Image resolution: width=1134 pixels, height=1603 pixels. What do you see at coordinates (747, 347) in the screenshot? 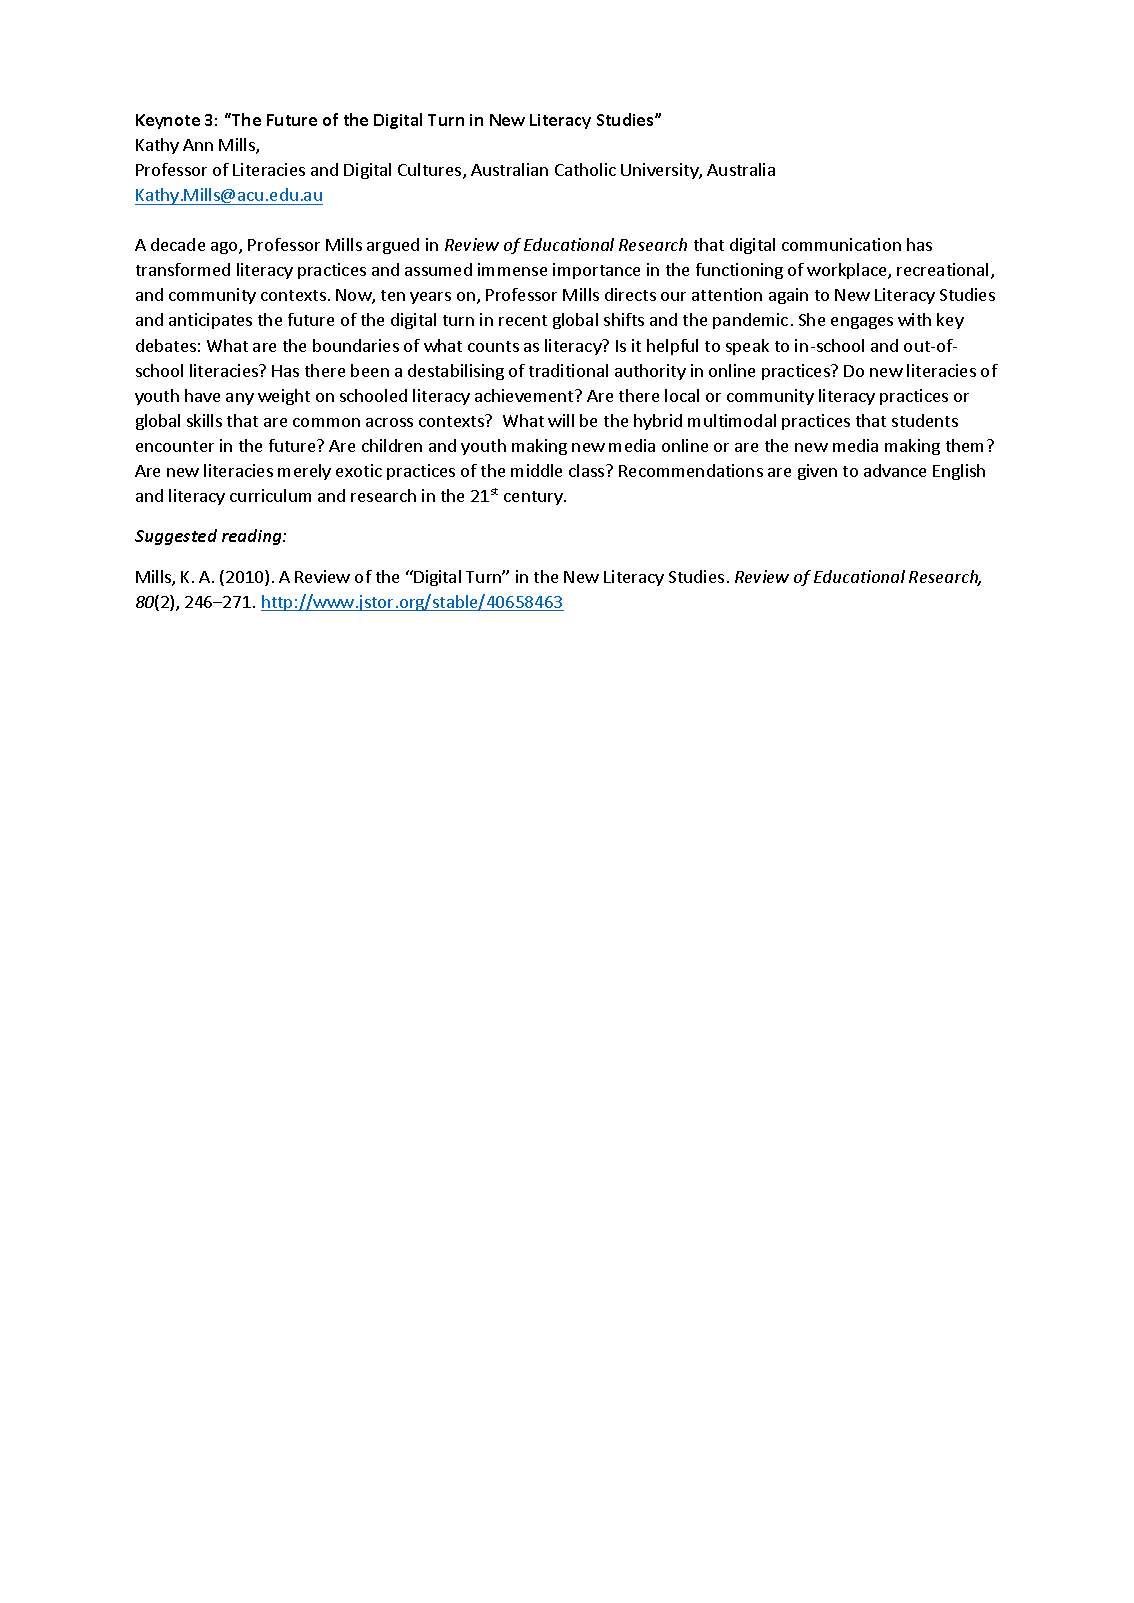
I see `speak` at bounding box center [747, 347].
